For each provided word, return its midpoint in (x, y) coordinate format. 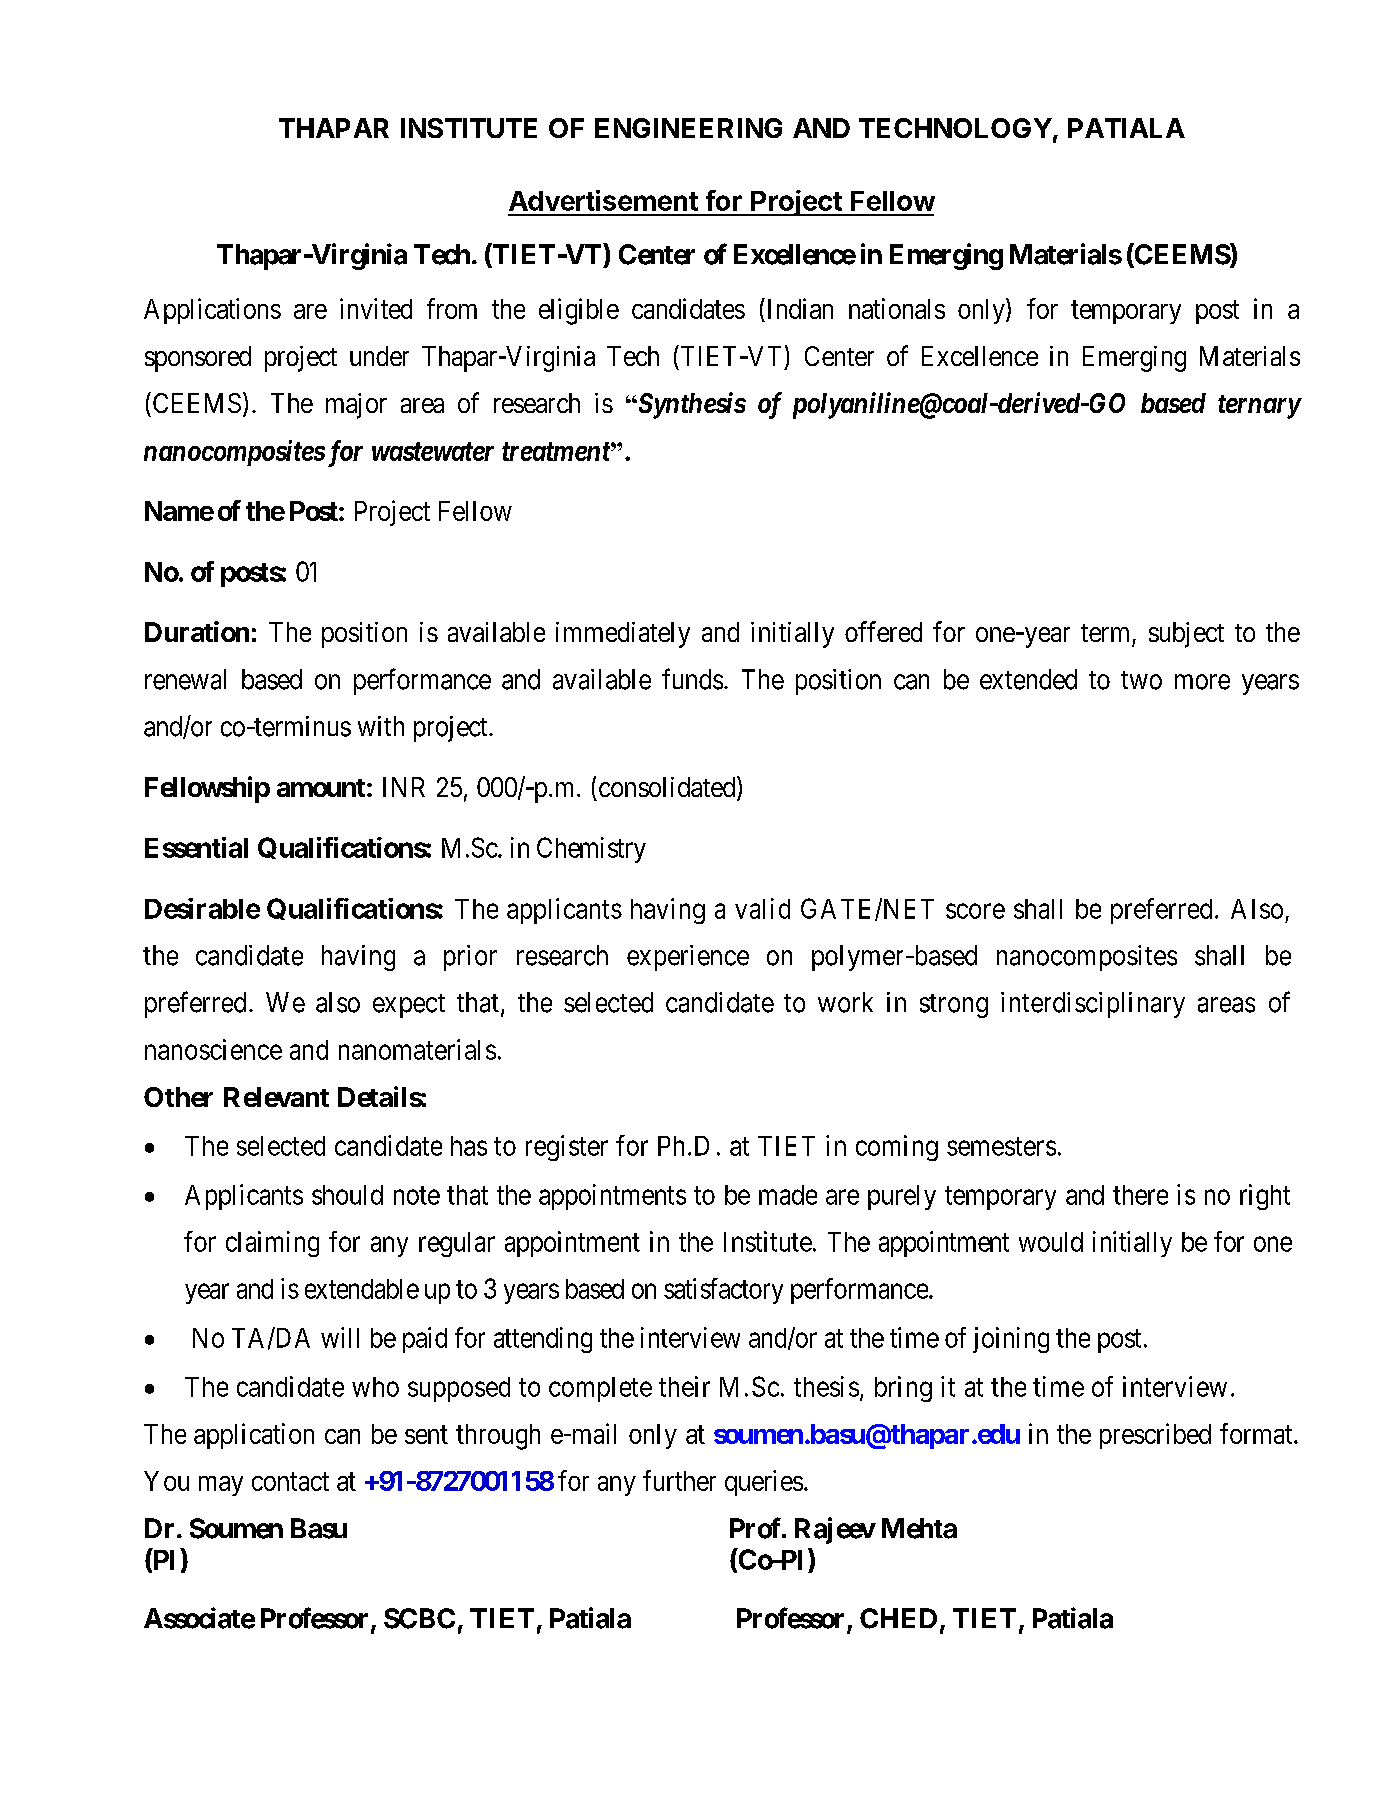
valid (762, 908)
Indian (798, 310)
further (679, 1480)
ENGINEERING (688, 128)
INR (404, 787)
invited (376, 308)
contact (290, 1481)
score (975, 911)
